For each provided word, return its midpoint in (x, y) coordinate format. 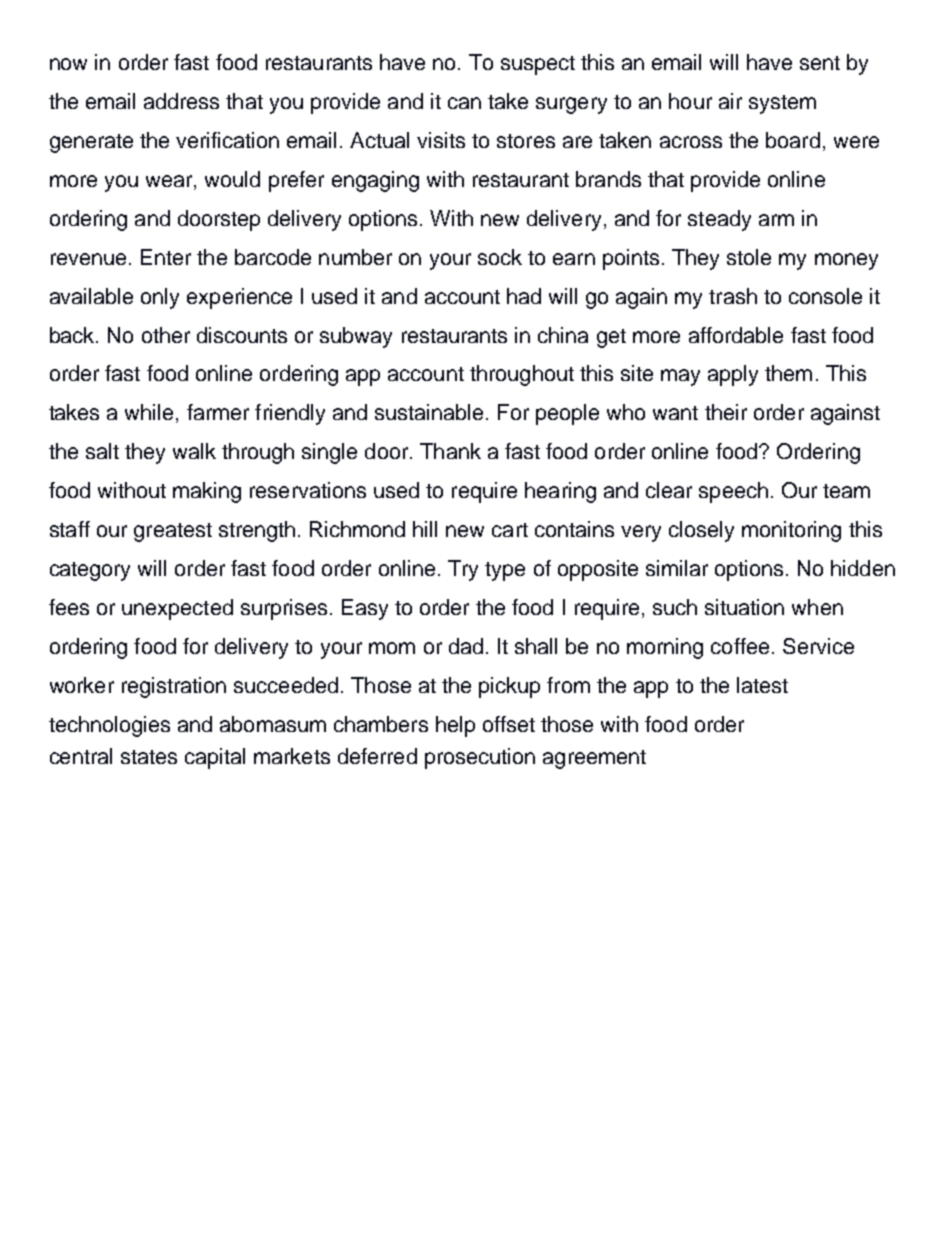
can (464, 103)
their (726, 412)
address (181, 101)
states (149, 757)
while (149, 412)
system (782, 104)
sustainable (429, 412)
